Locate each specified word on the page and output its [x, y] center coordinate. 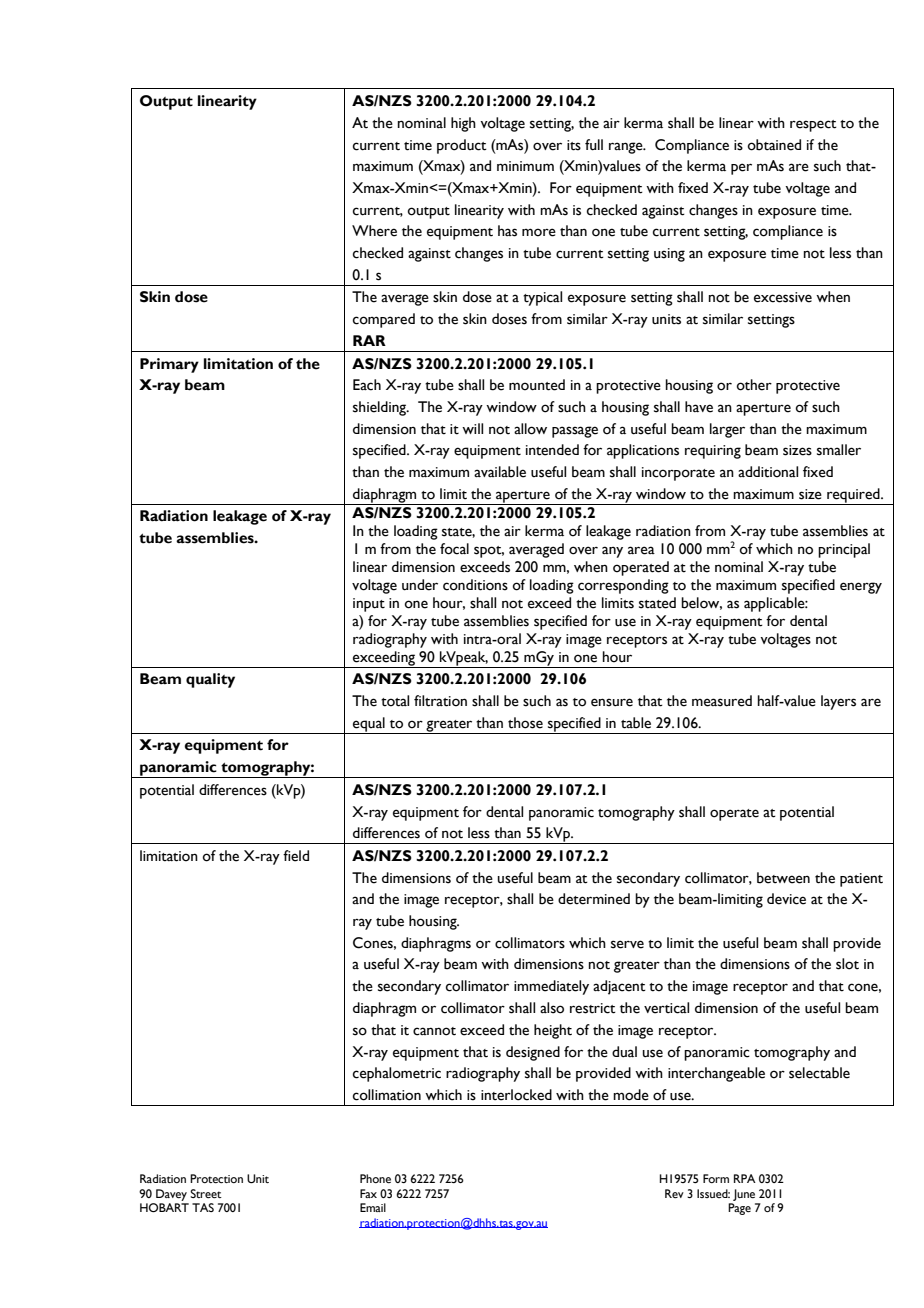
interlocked [516, 1095]
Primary [169, 365]
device [786, 899]
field [296, 856]
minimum [525, 166]
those [525, 723]
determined [594, 899]
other [754, 385]
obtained [774, 145]
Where [374, 231]
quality [210, 680]
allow [530, 429]
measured [722, 701]
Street [206, 1193]
